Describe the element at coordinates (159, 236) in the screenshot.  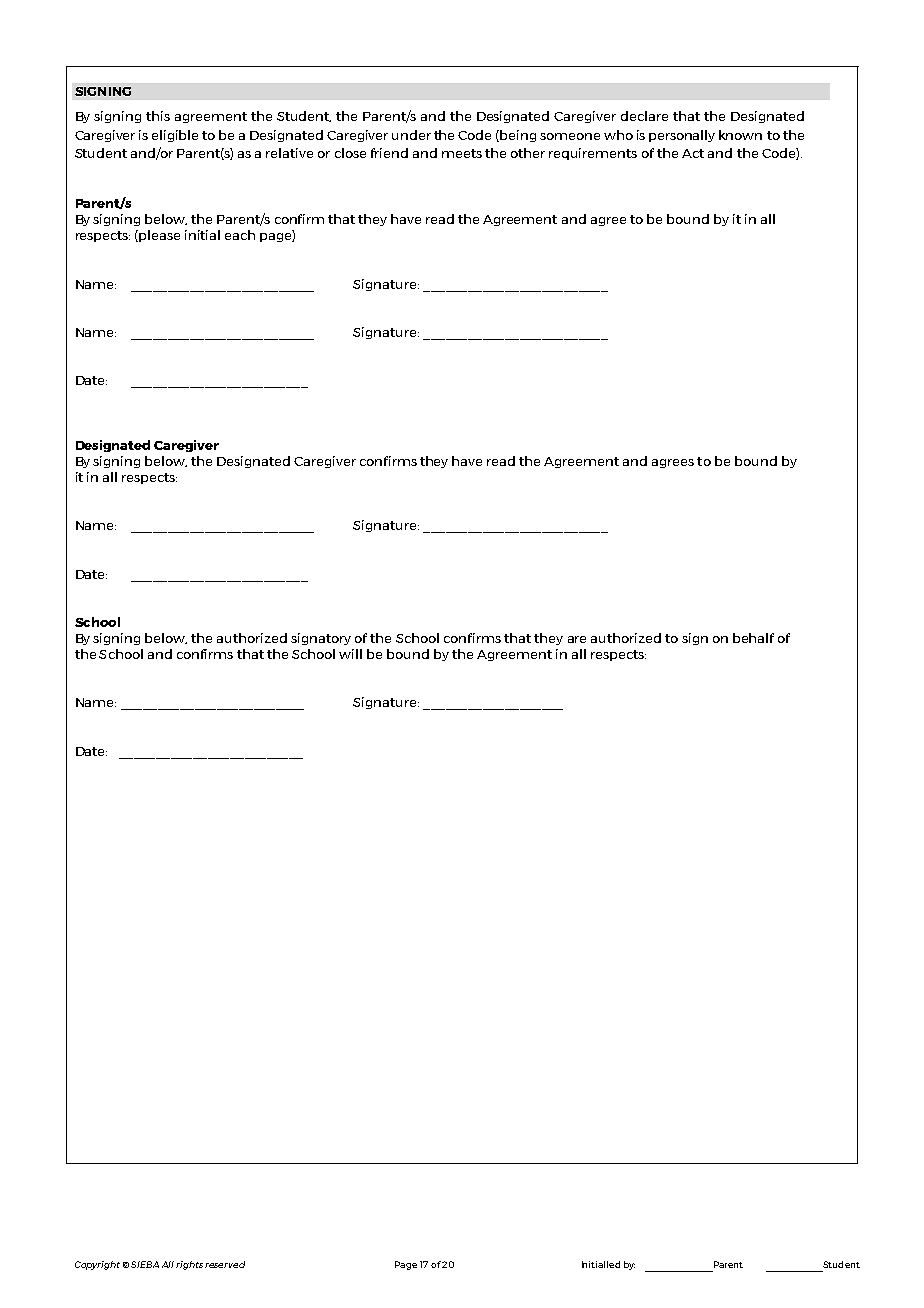
I see `please` at that location.
